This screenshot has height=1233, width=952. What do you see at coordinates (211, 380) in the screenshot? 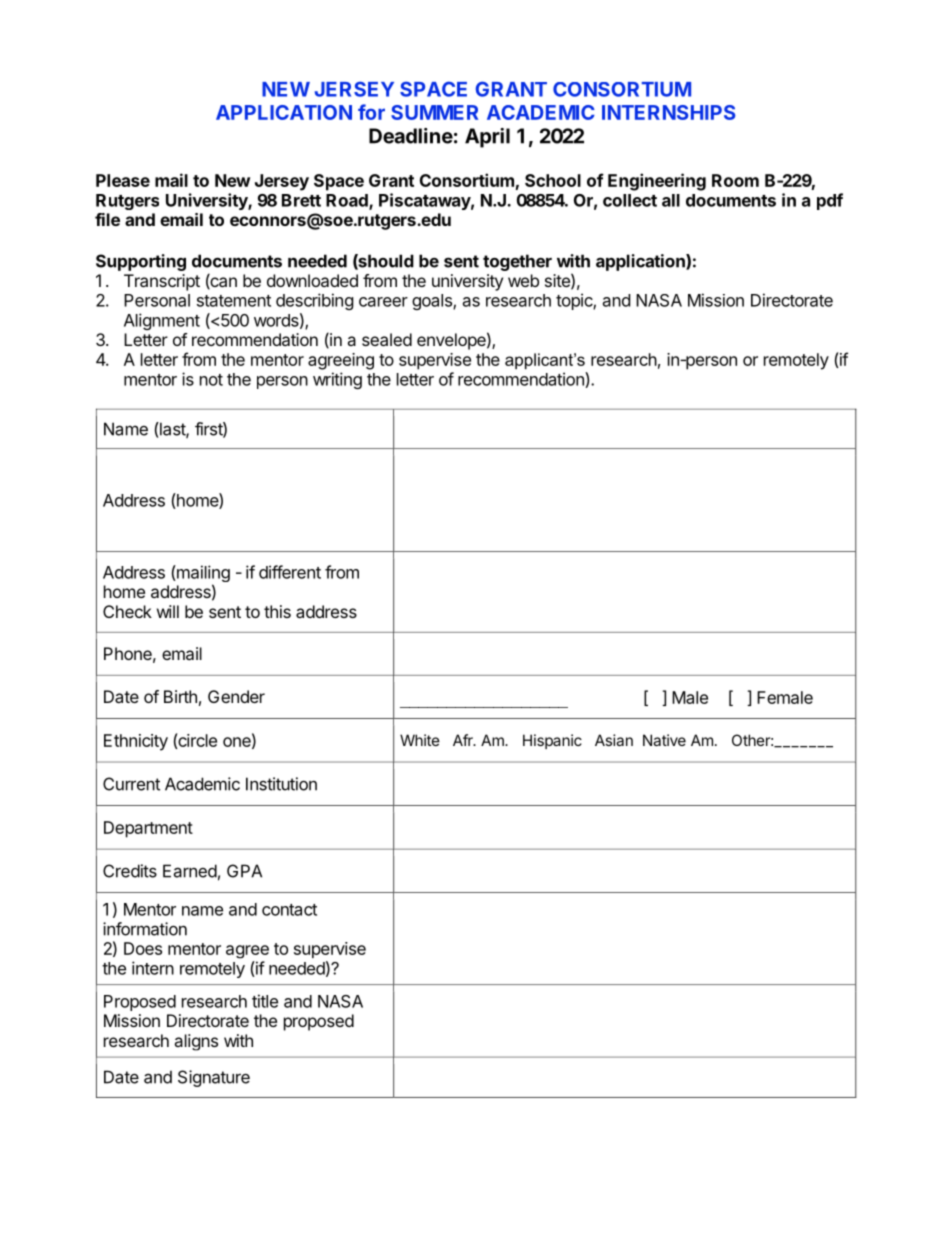
I see `not` at bounding box center [211, 380].
